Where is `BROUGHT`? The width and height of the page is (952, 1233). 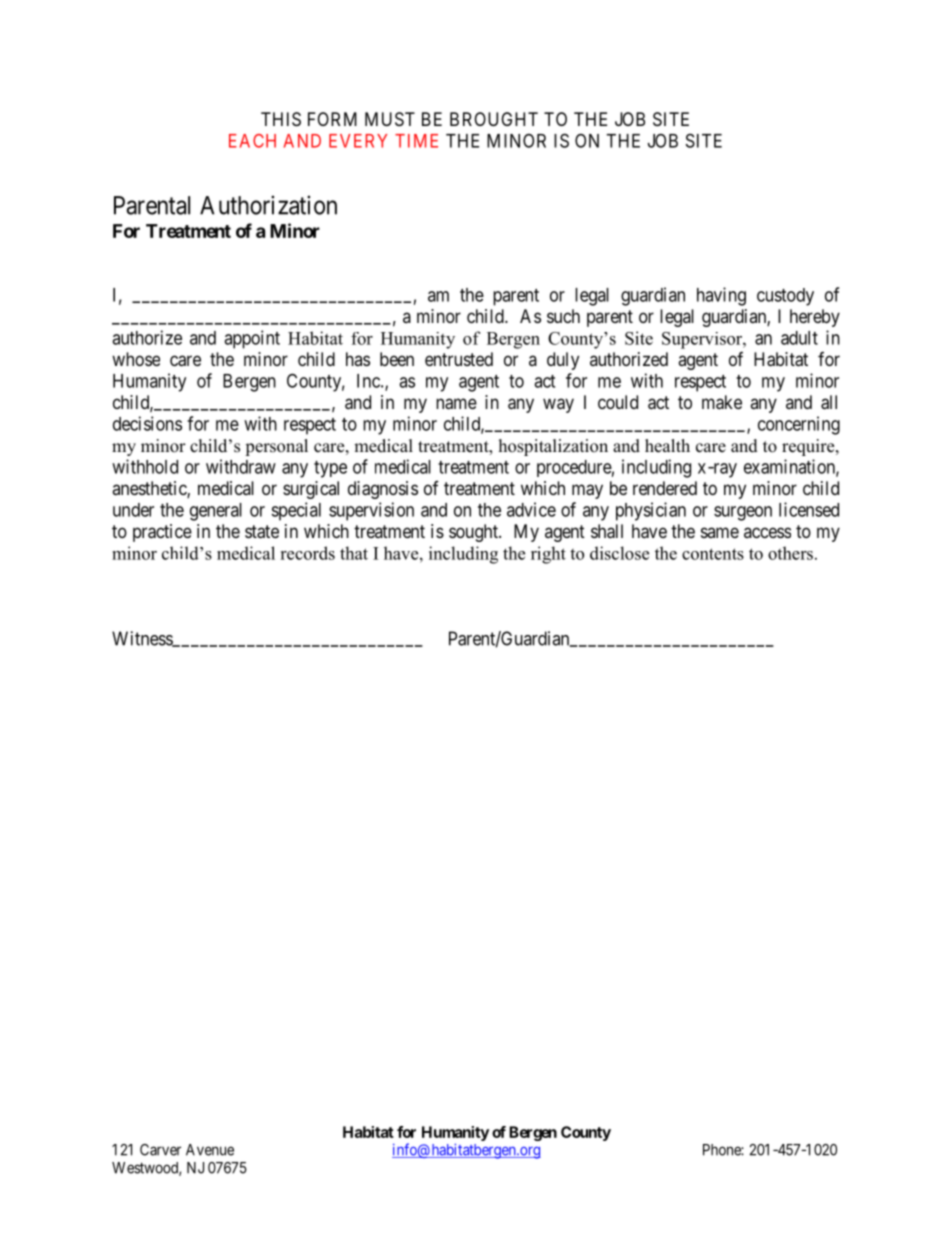 BROUGHT is located at coordinates (494, 119).
